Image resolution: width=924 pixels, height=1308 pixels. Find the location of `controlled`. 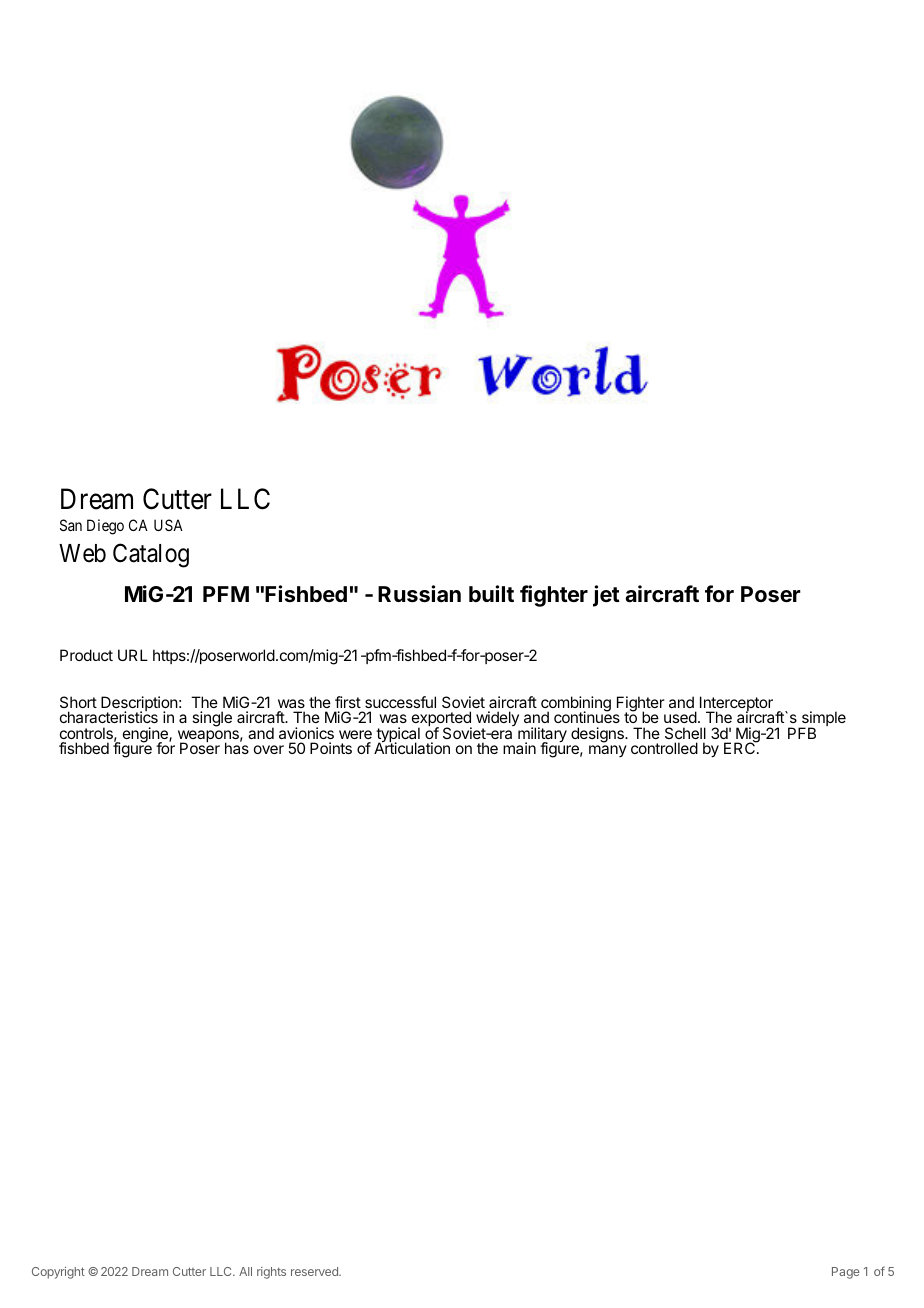

controlled is located at coordinates (664, 748).
